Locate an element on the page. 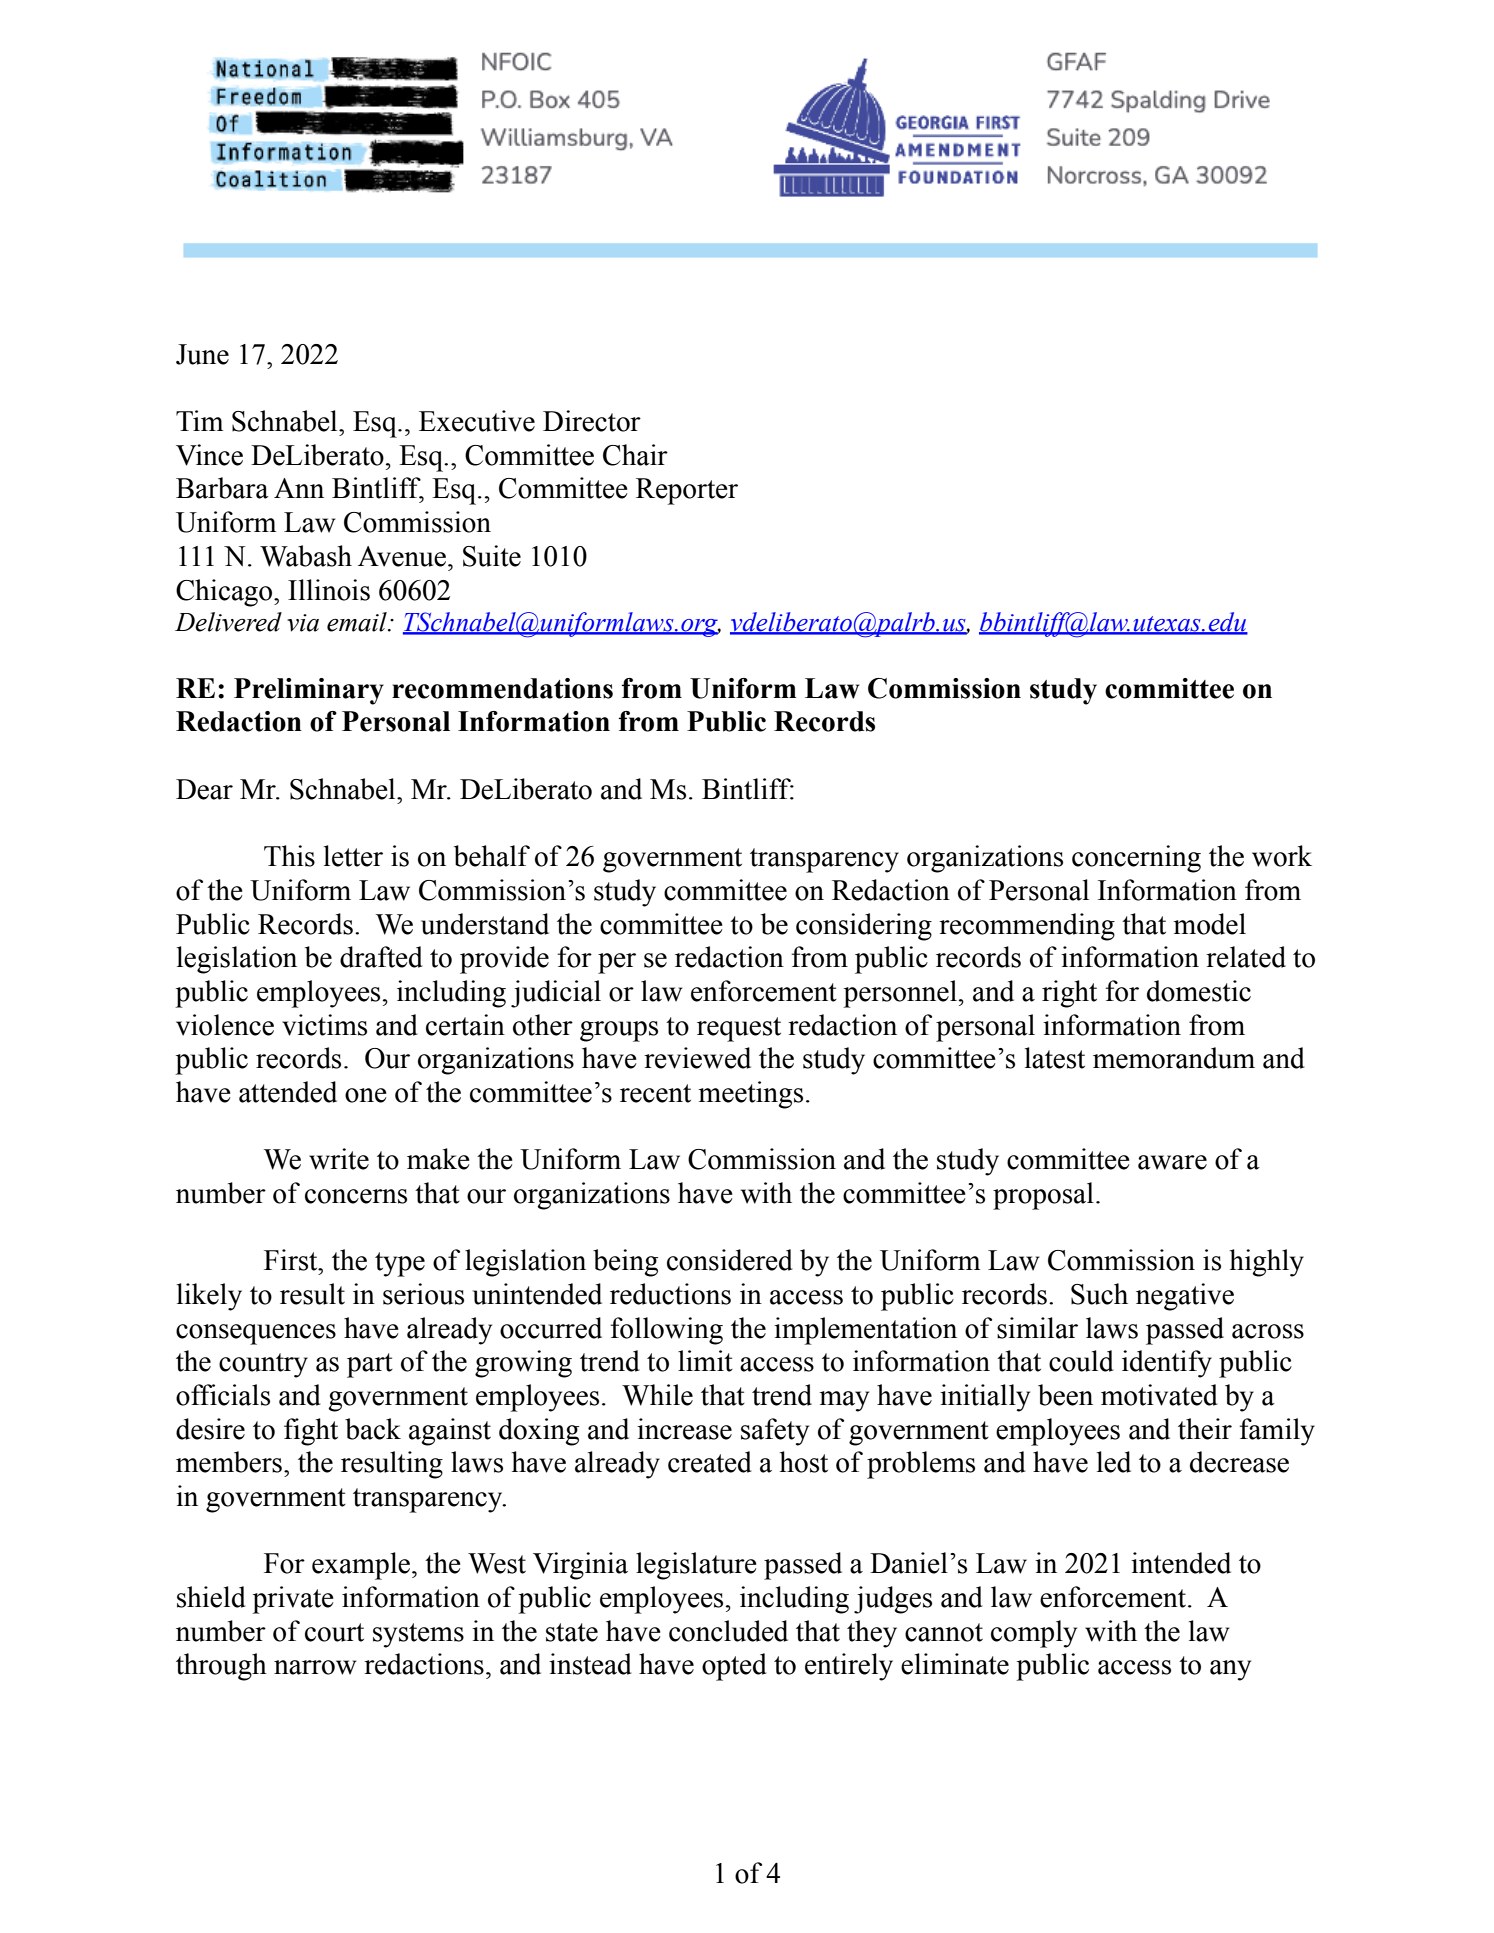  letter is located at coordinates (353, 856).
